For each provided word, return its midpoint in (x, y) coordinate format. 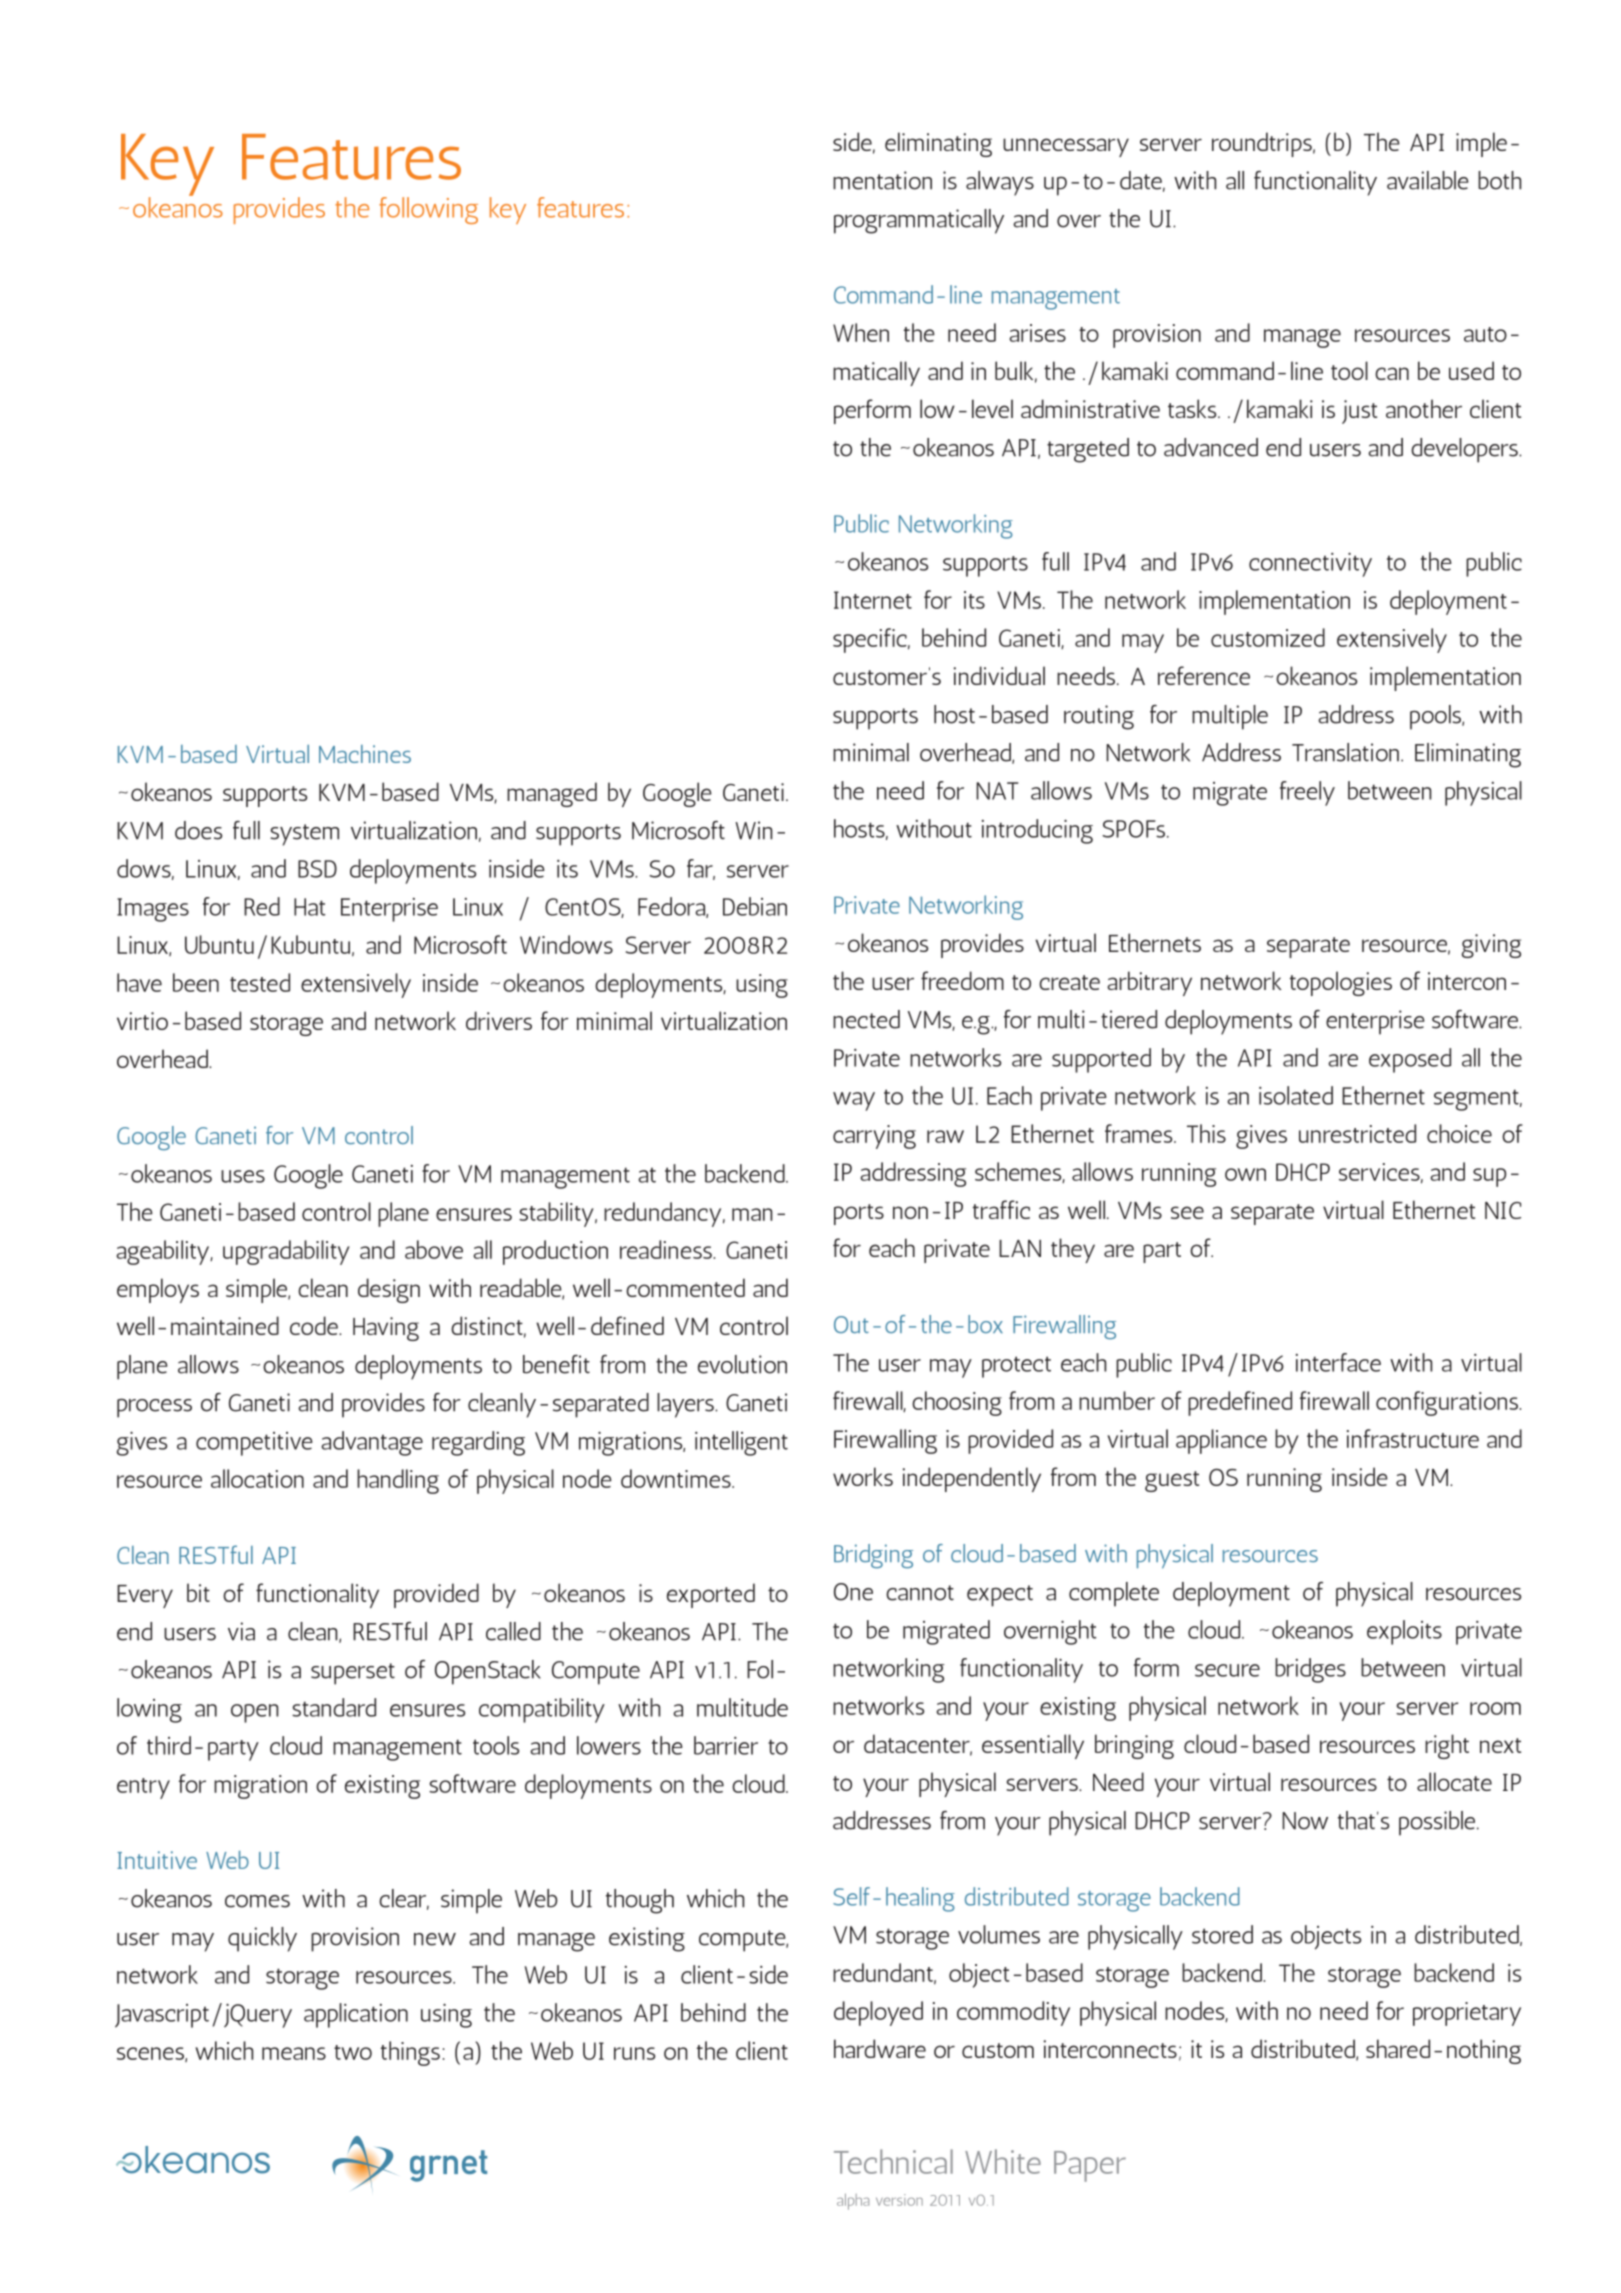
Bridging (873, 1556)
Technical (893, 2161)
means (294, 2053)
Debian (755, 906)
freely (1307, 793)
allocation (257, 1478)
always (1000, 183)
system (304, 835)
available (1428, 180)
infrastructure (1413, 1438)
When (861, 332)
